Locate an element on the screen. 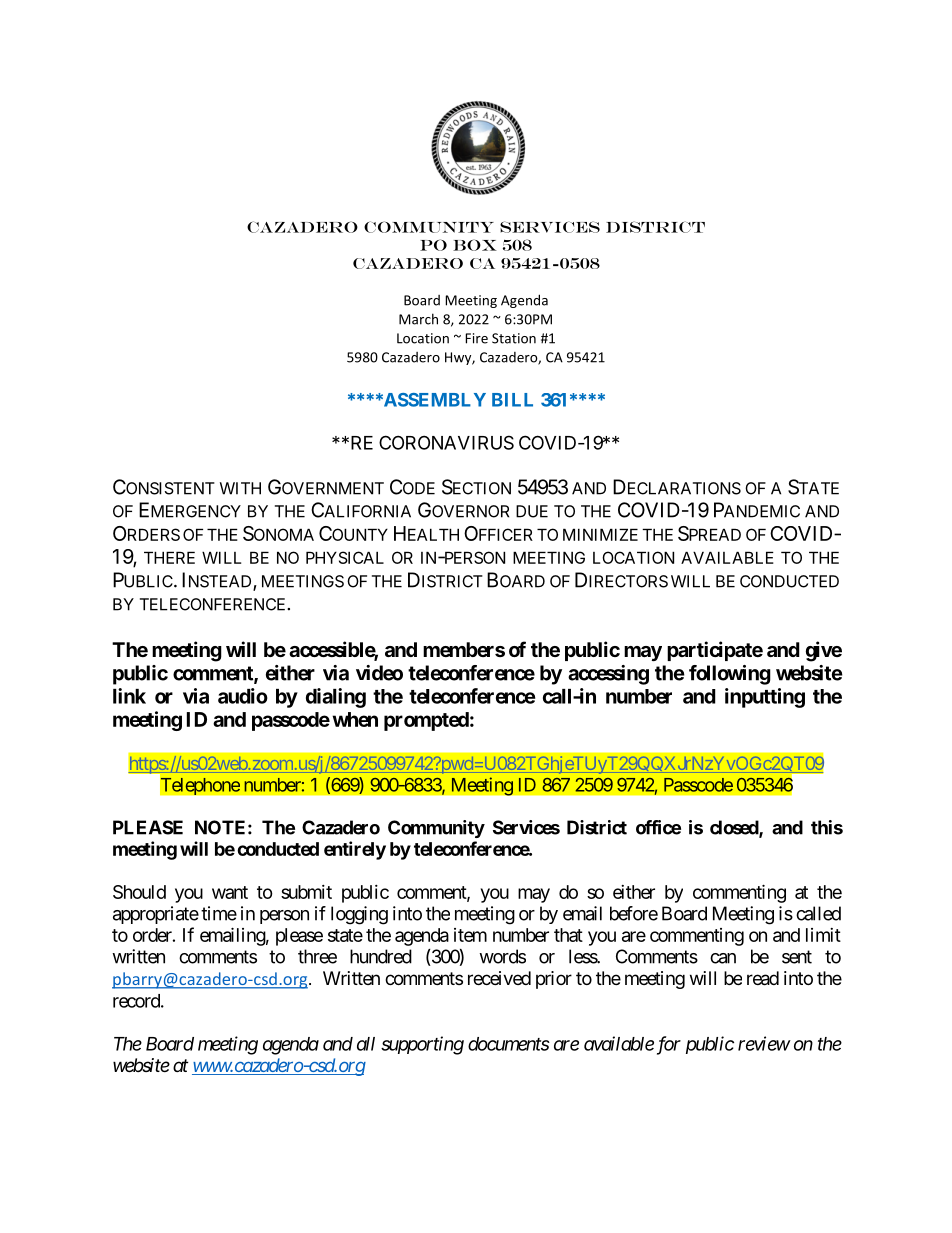  when is located at coordinates (355, 719).
